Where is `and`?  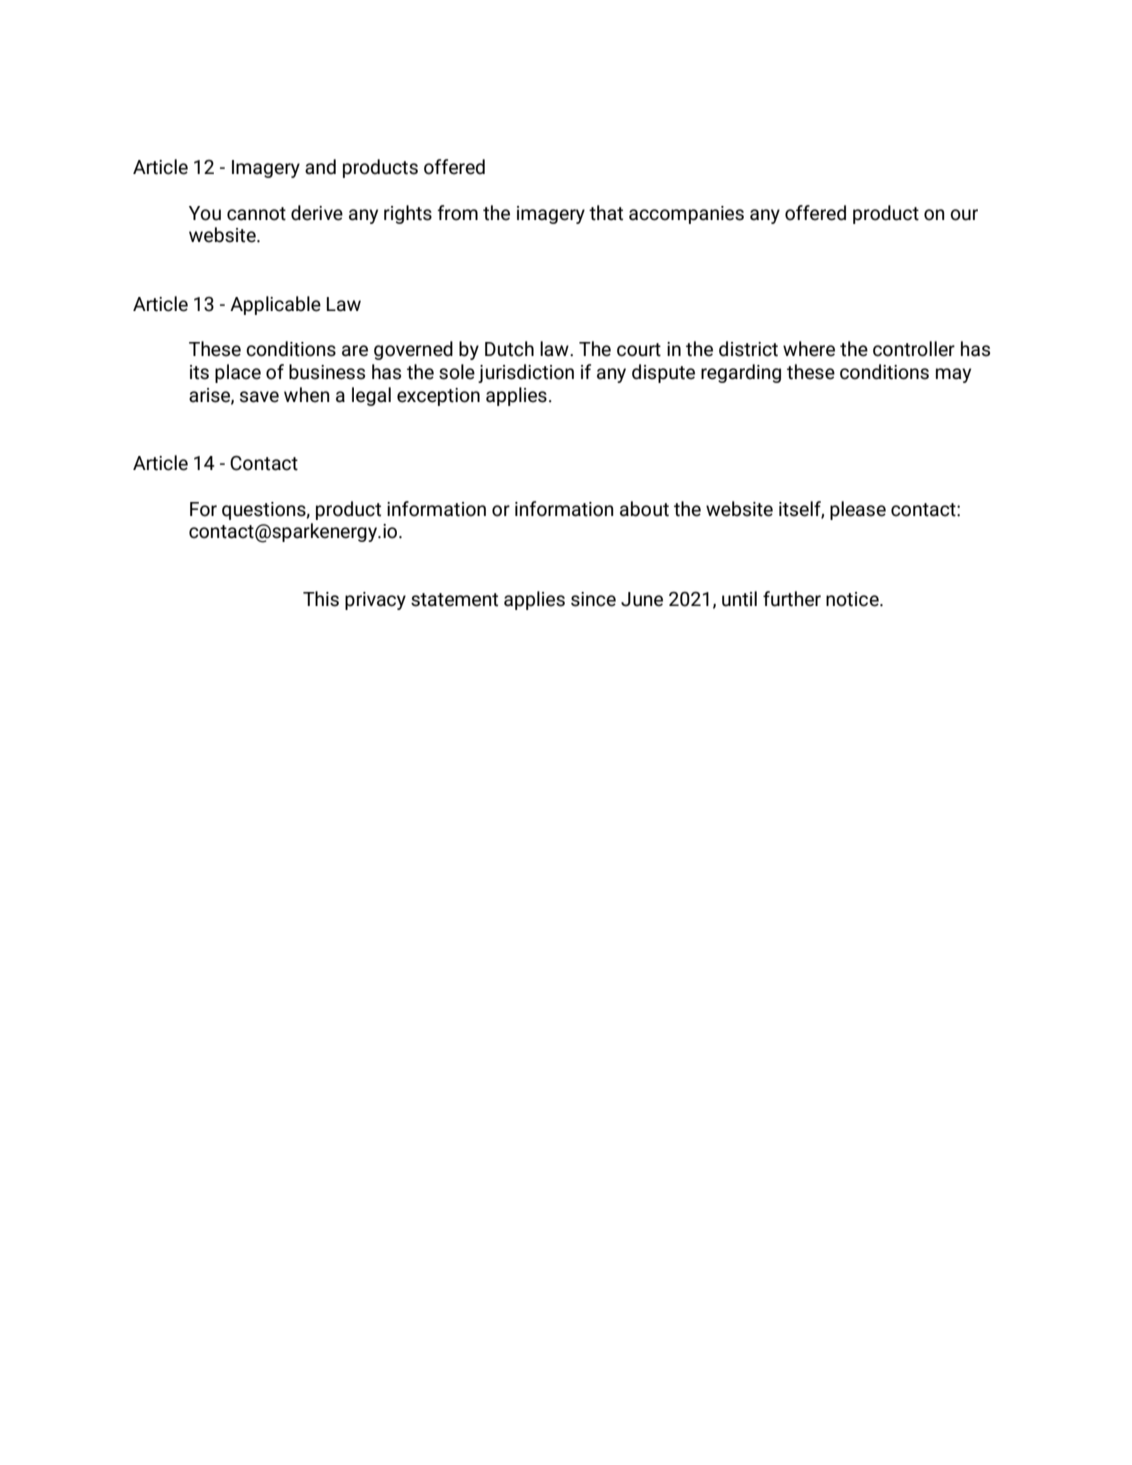 and is located at coordinates (320, 167).
